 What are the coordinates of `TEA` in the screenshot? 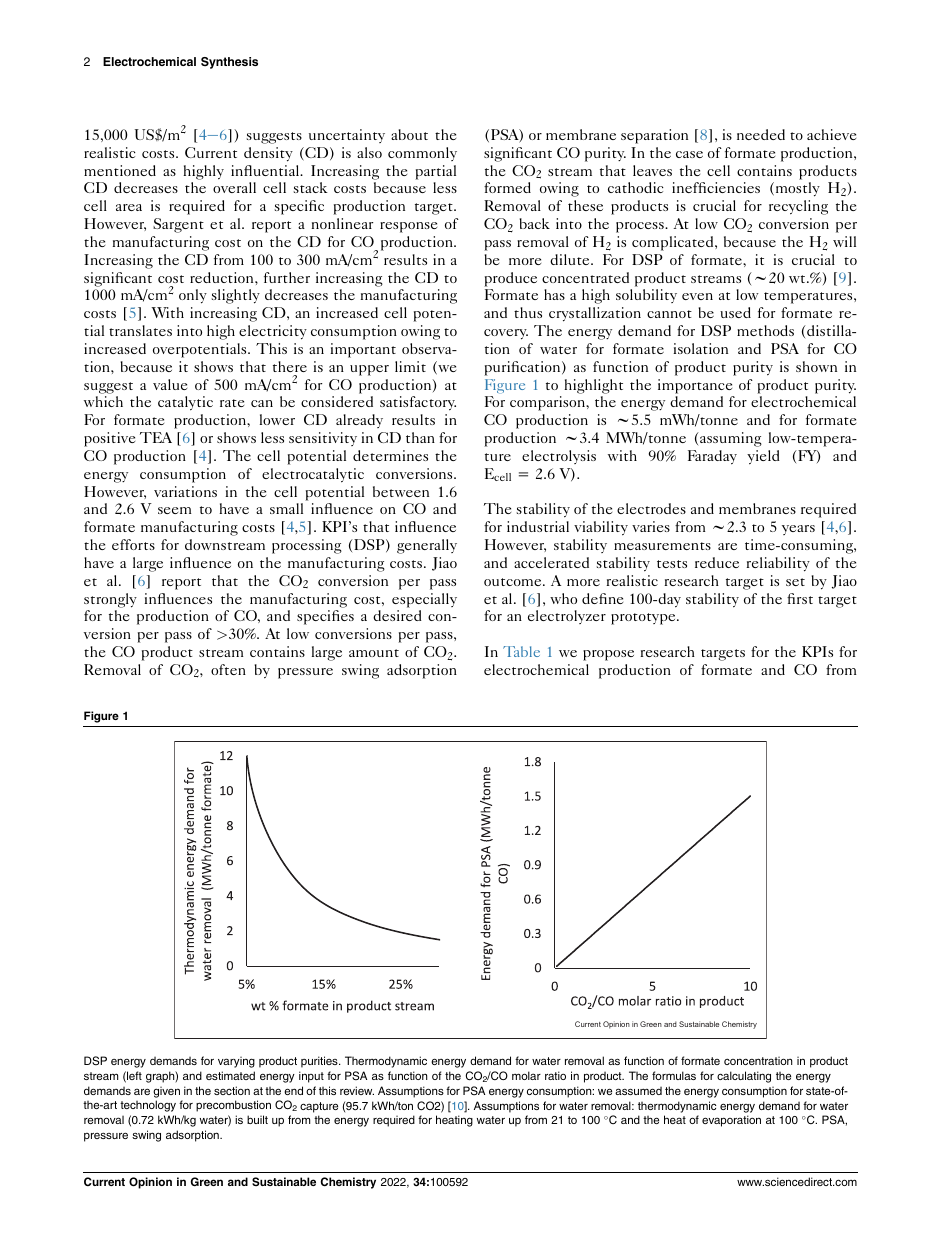 It's located at (156, 437).
